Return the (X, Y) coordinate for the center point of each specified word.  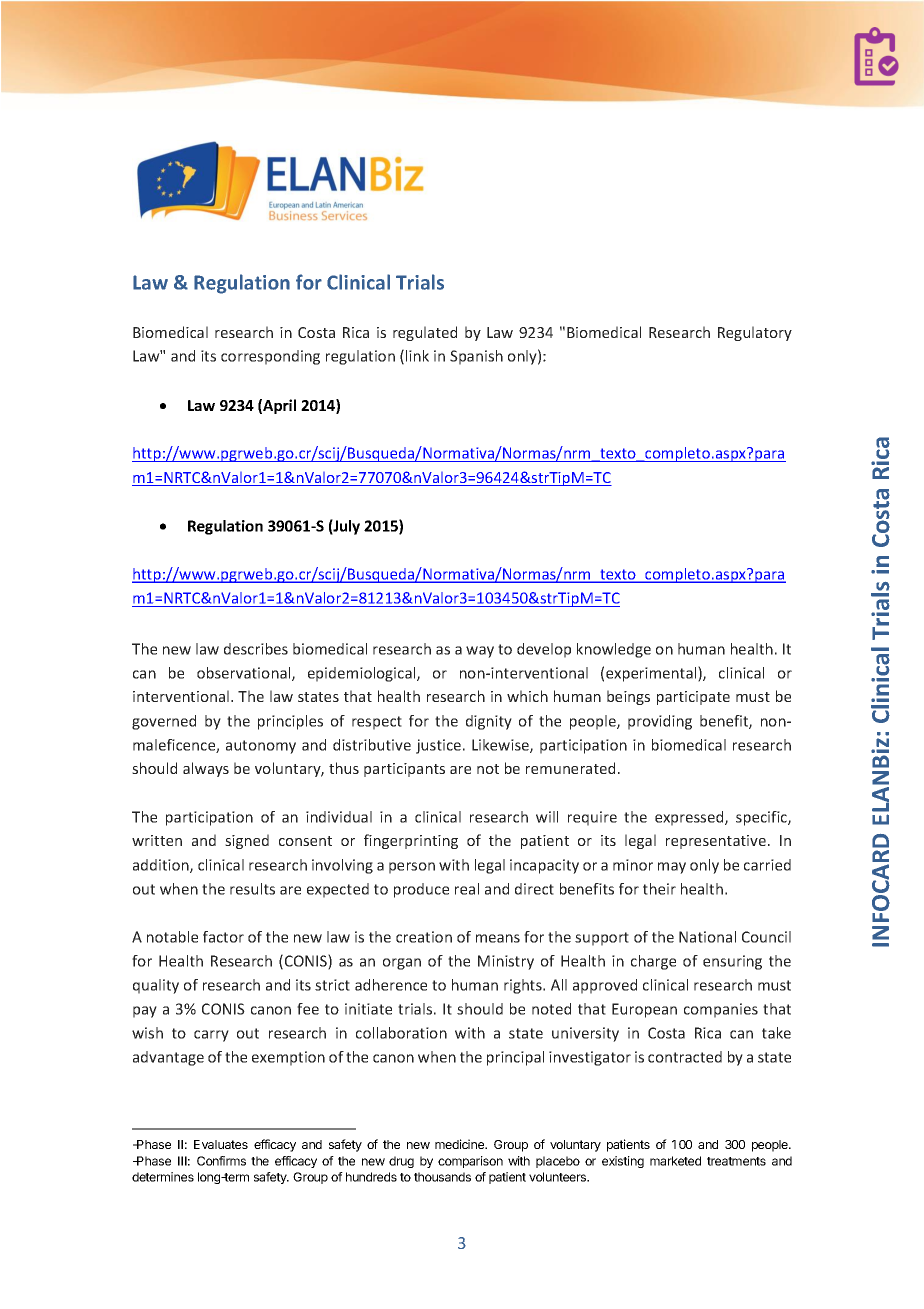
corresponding (270, 357)
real (467, 889)
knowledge (614, 650)
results (252, 889)
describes (256, 649)
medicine (461, 1144)
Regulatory (755, 333)
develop (544, 650)
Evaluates (221, 1144)
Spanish (476, 357)
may (672, 868)
